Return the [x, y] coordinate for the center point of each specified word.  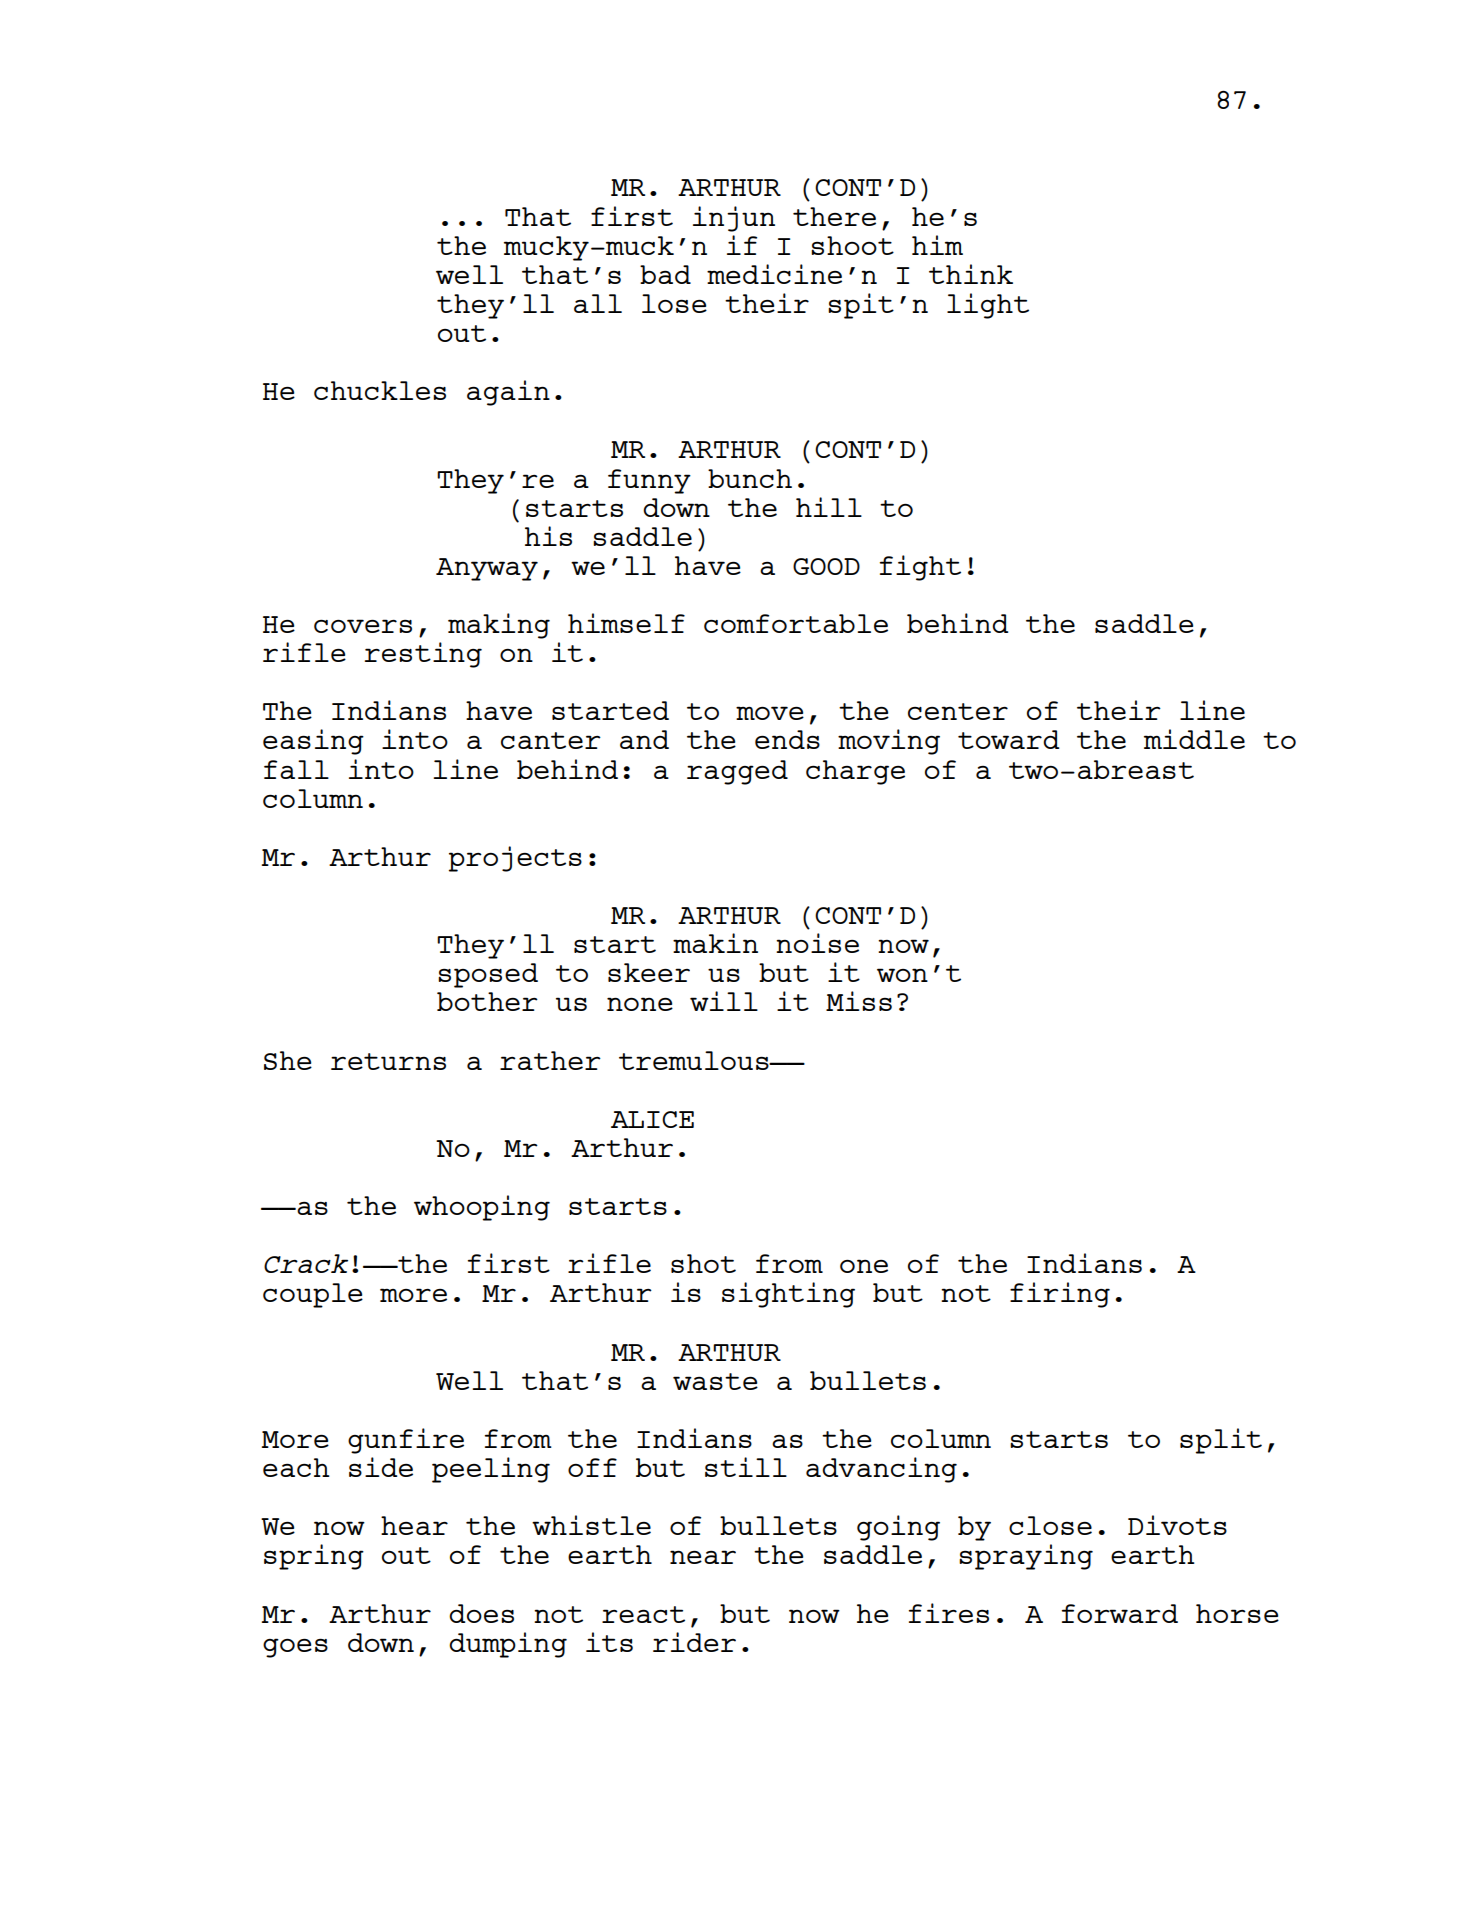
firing [1060, 1295]
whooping [482, 1208]
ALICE [652, 1119]
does [481, 1613]
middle [1194, 739]
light [988, 306]
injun [734, 219]
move [770, 713]
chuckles [380, 390]
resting [423, 655]
